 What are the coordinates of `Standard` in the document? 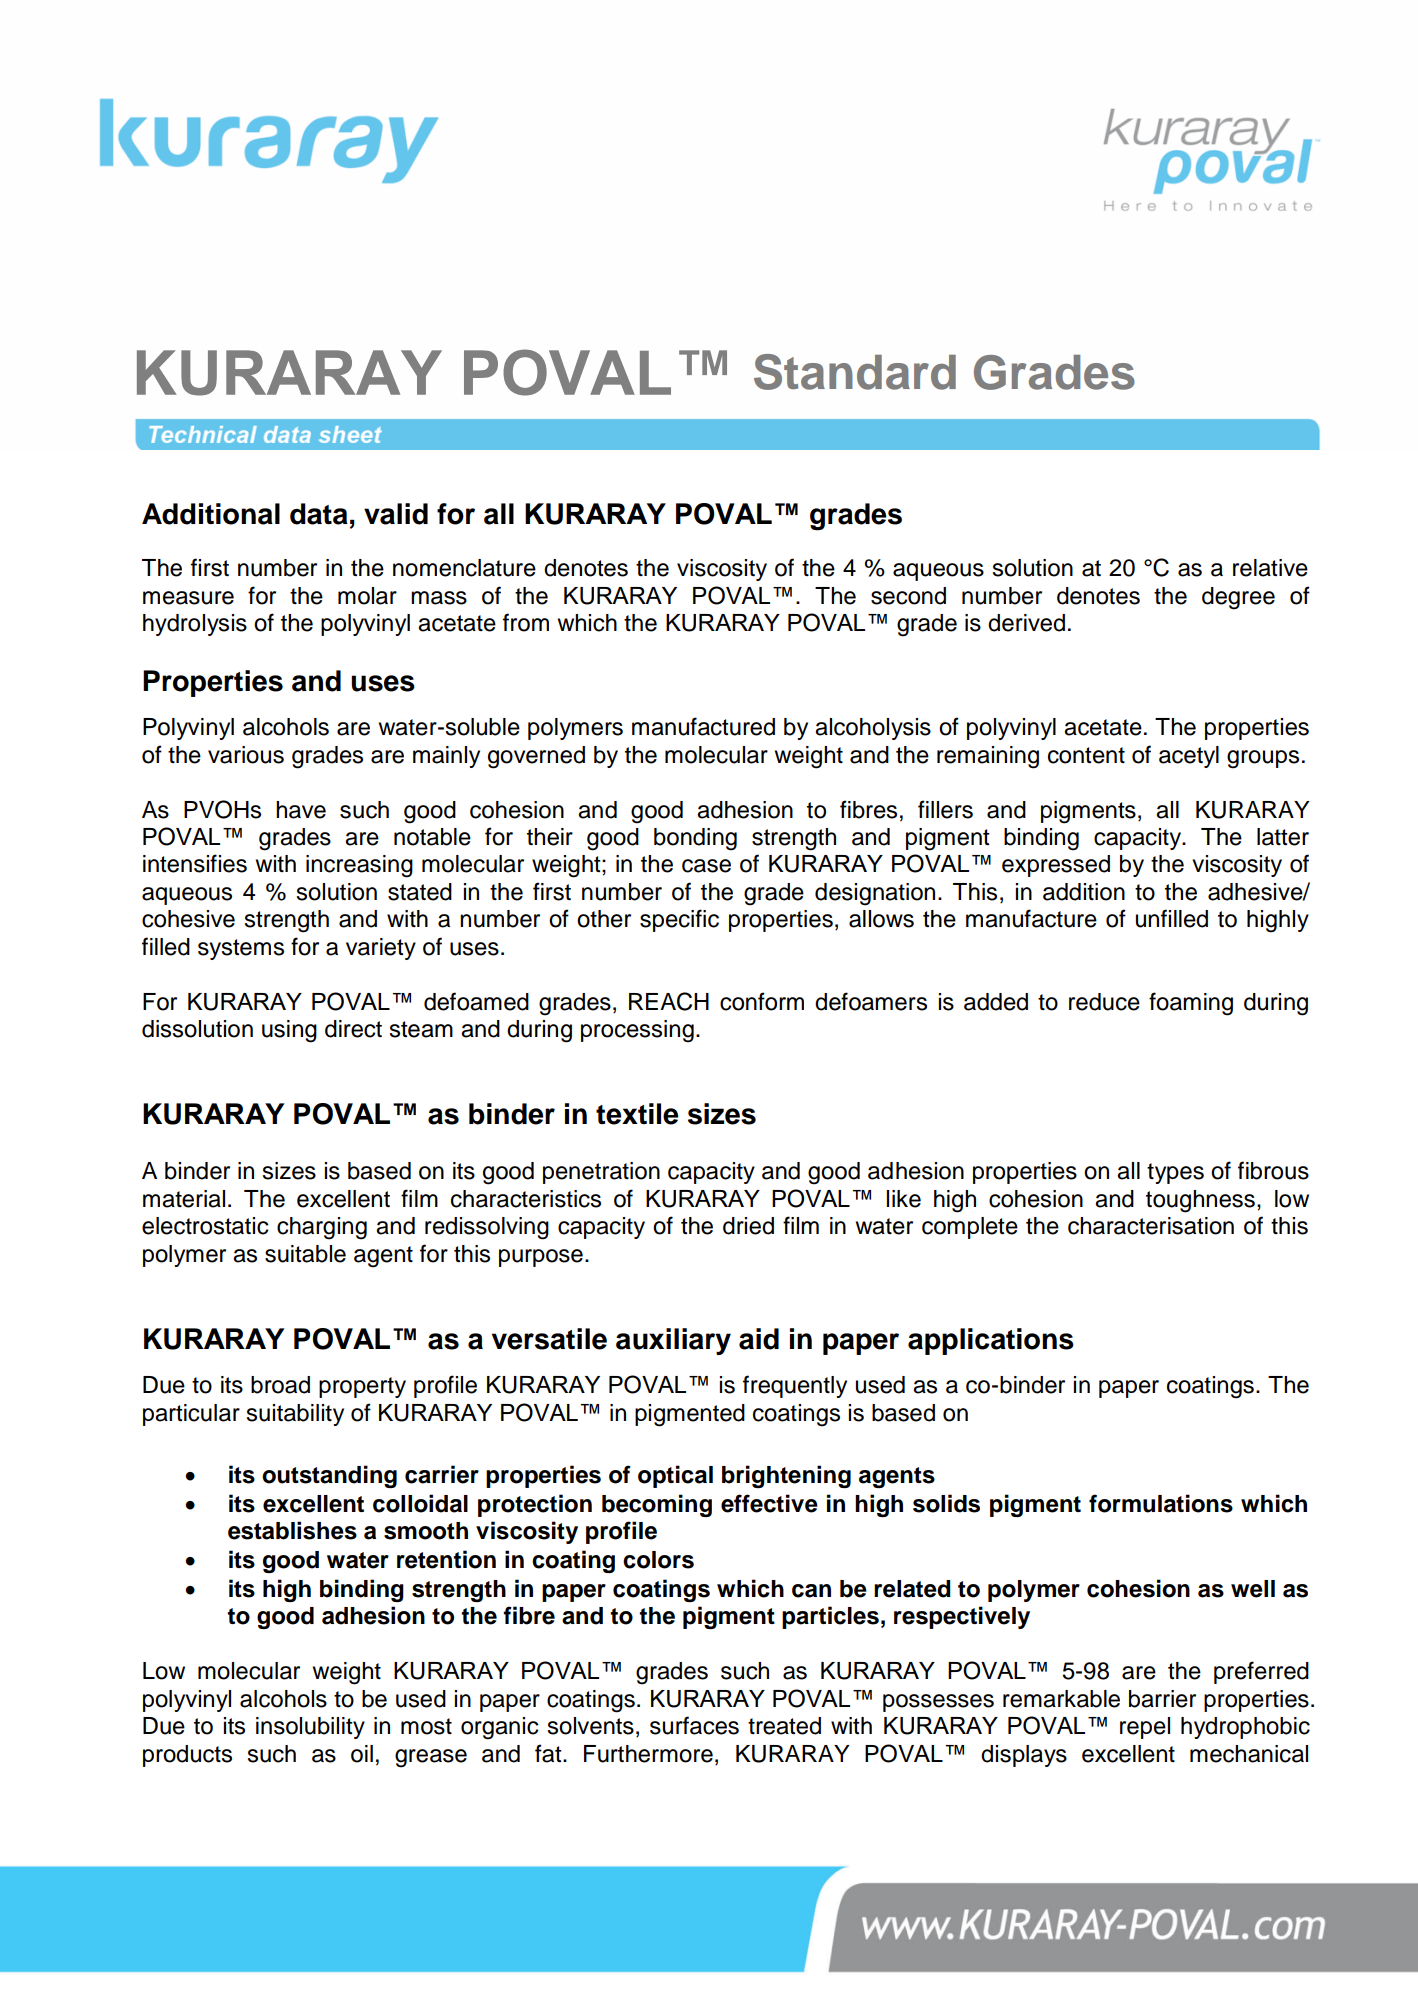 It's located at (855, 372).
